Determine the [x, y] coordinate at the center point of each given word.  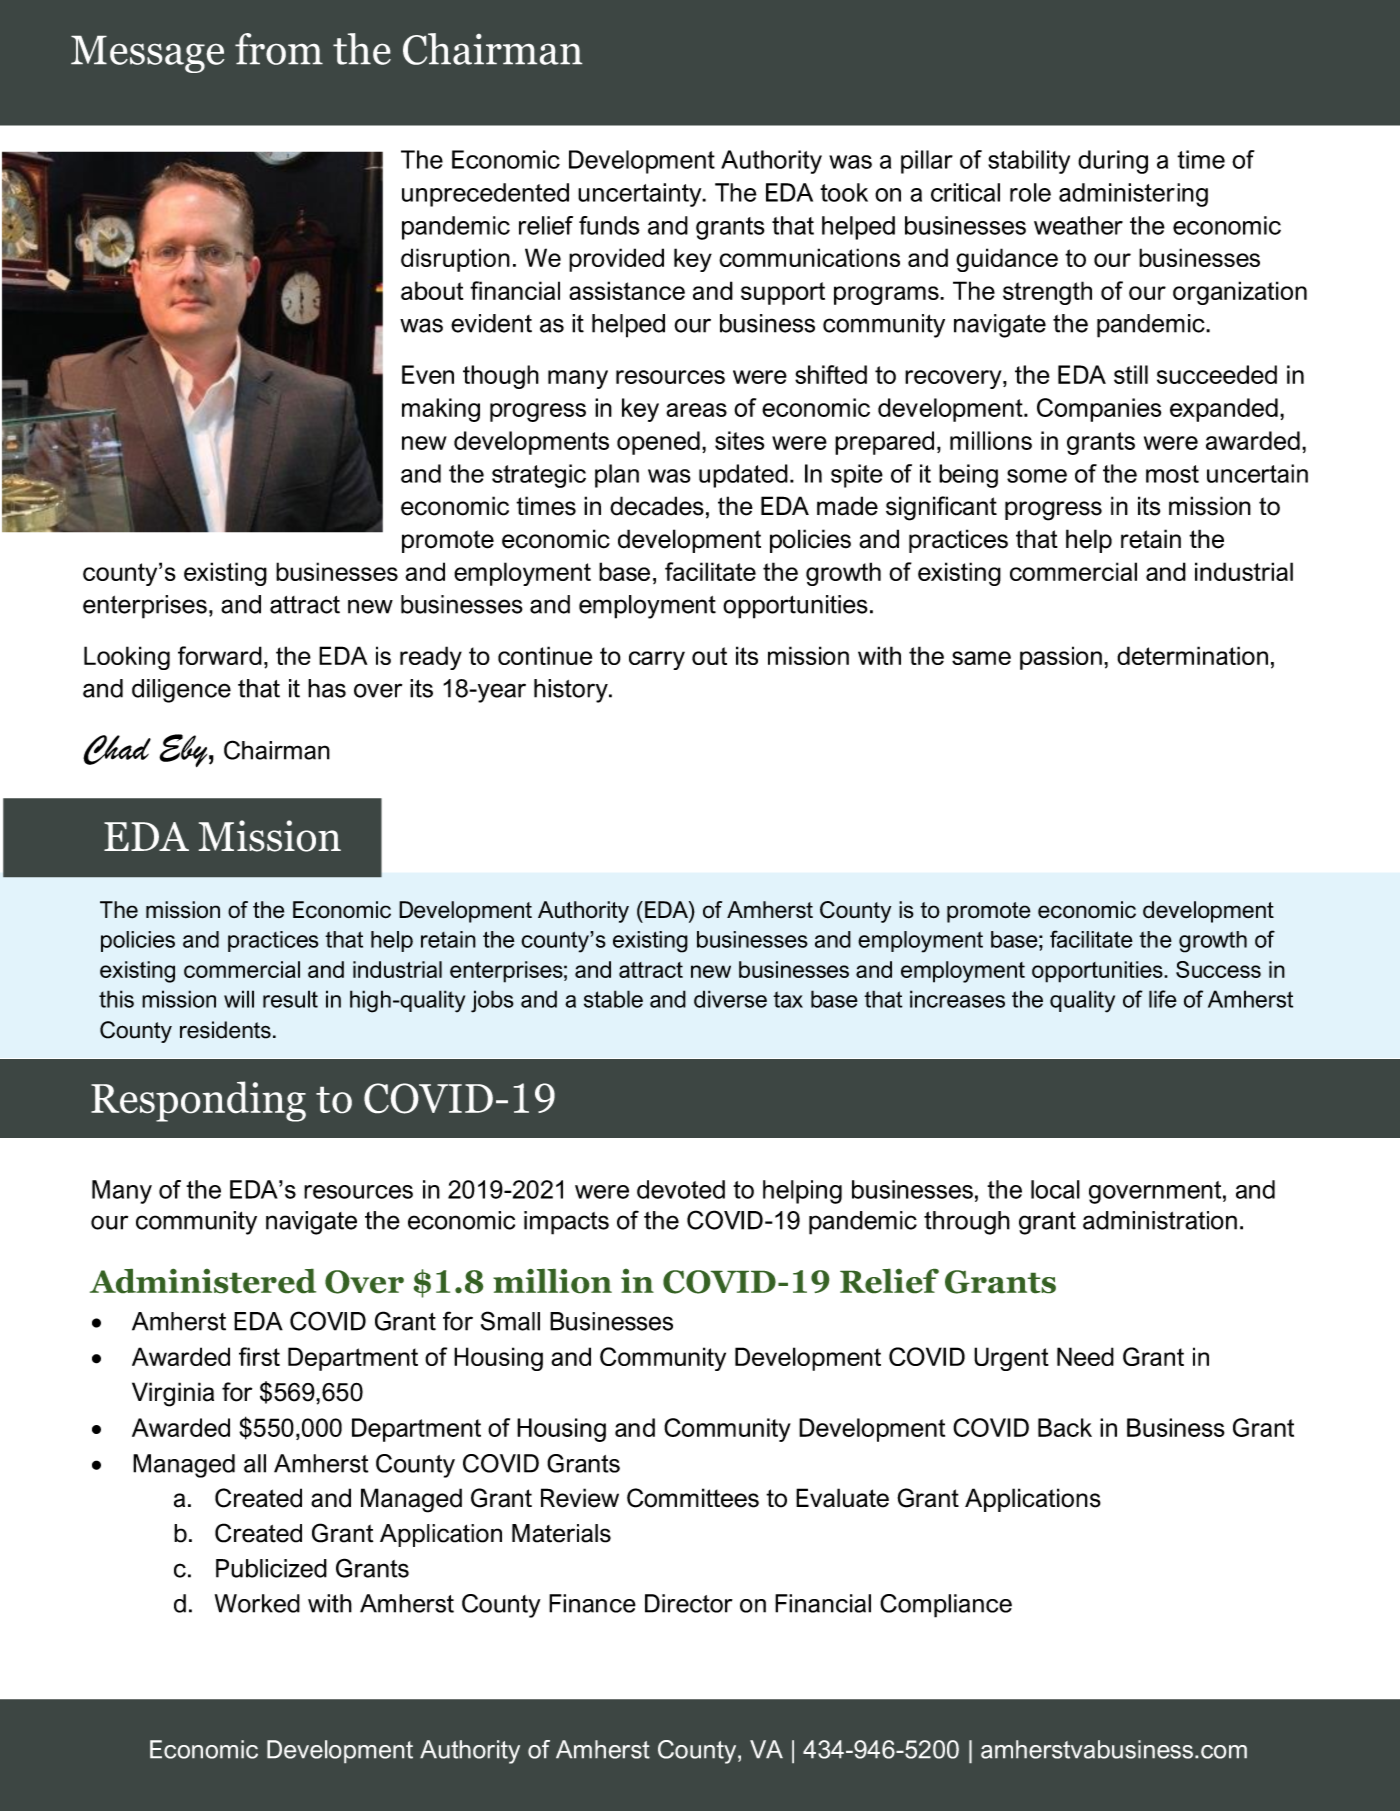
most [1172, 474]
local [1055, 1189]
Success [1218, 969]
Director [689, 1603]
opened [658, 443]
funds [609, 225]
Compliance [946, 1606]
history [572, 691]
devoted [681, 1189]
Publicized [271, 1568]
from [279, 49]
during [1113, 162]
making [441, 410]
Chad [117, 750]
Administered [203, 1281]
